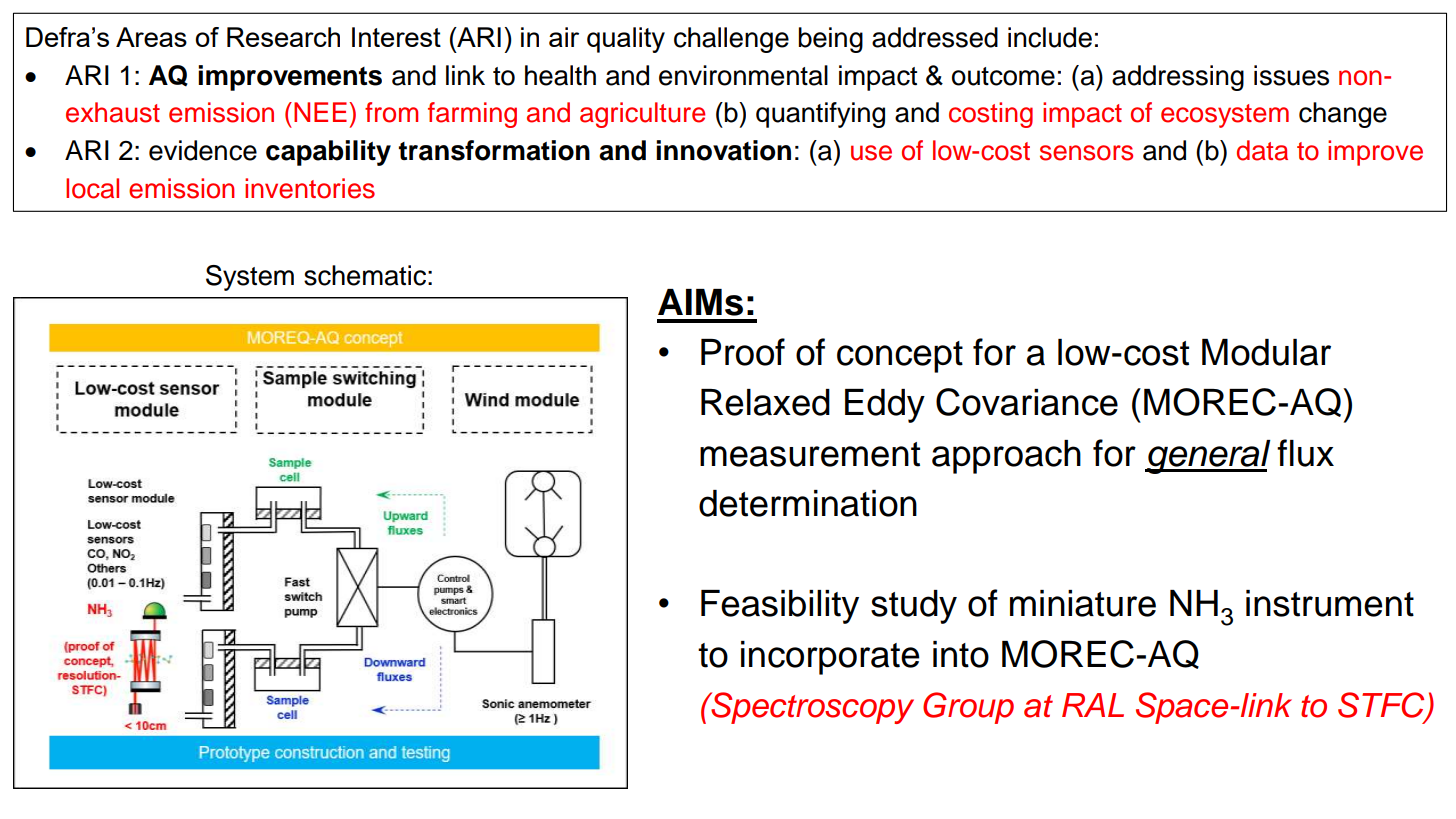  What do you see at coordinates (780, 607) in the screenshot?
I see `Feasibility` at bounding box center [780, 607].
